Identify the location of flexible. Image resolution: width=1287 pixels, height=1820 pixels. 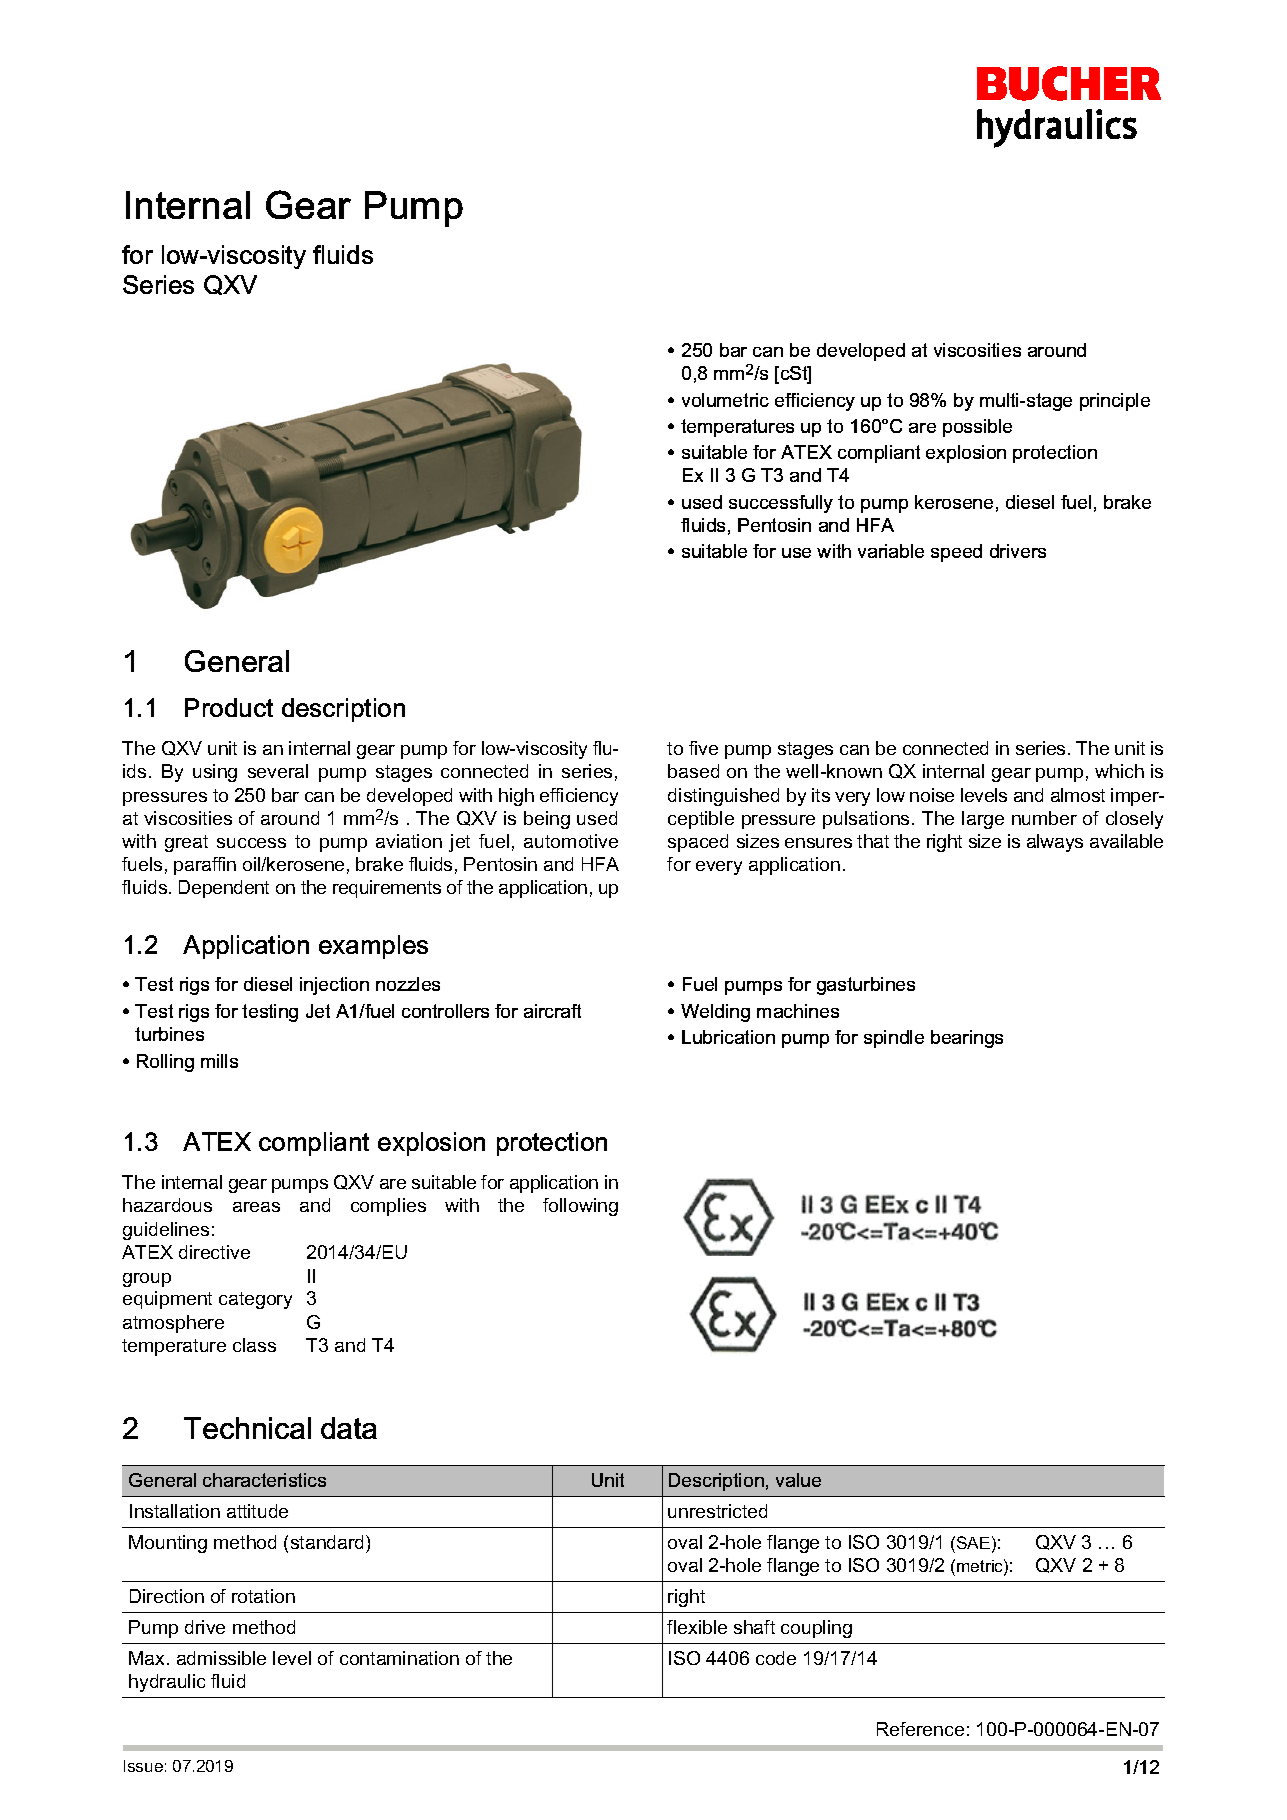
(697, 1627).
